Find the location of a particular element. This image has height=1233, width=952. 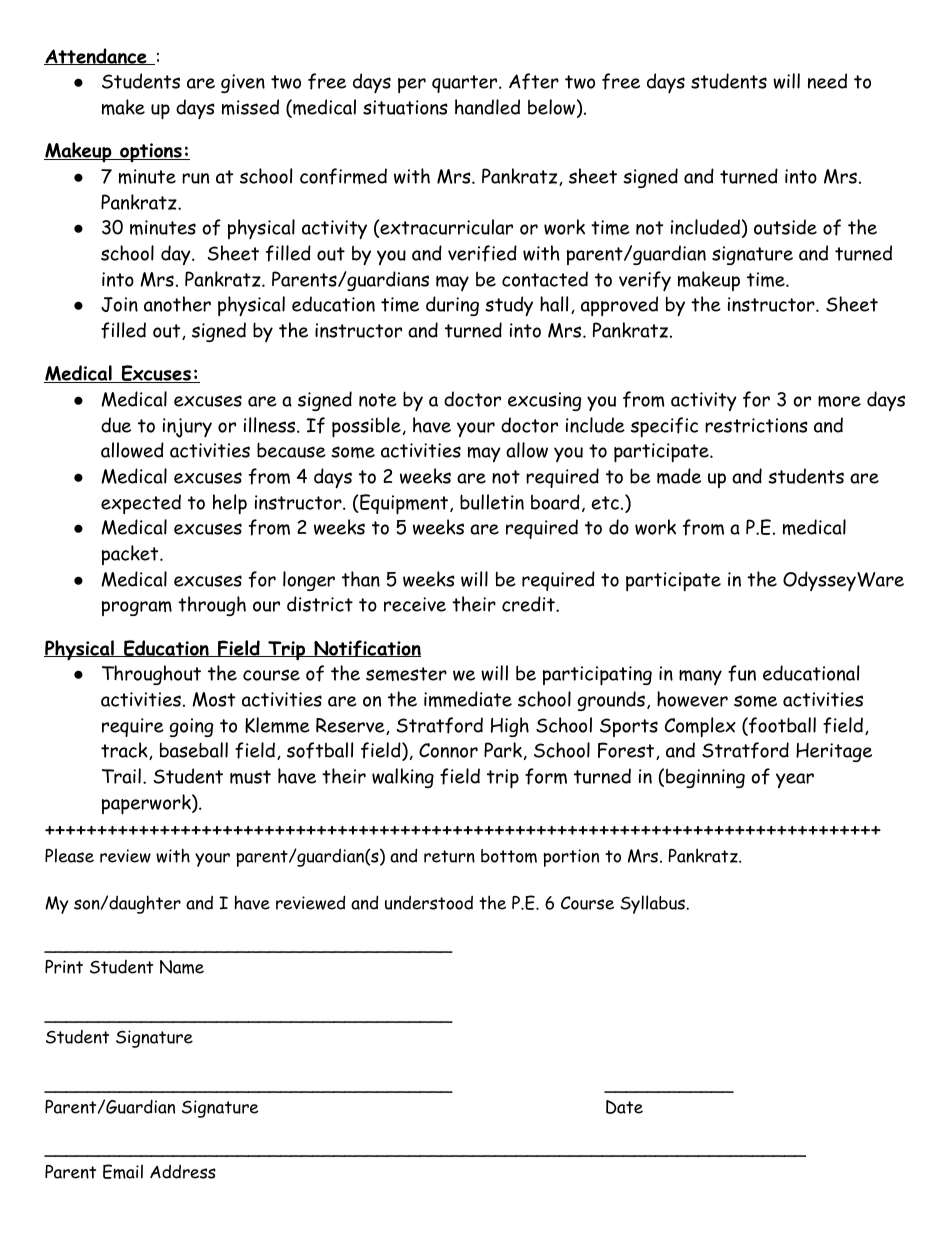

Address is located at coordinates (183, 1172).
